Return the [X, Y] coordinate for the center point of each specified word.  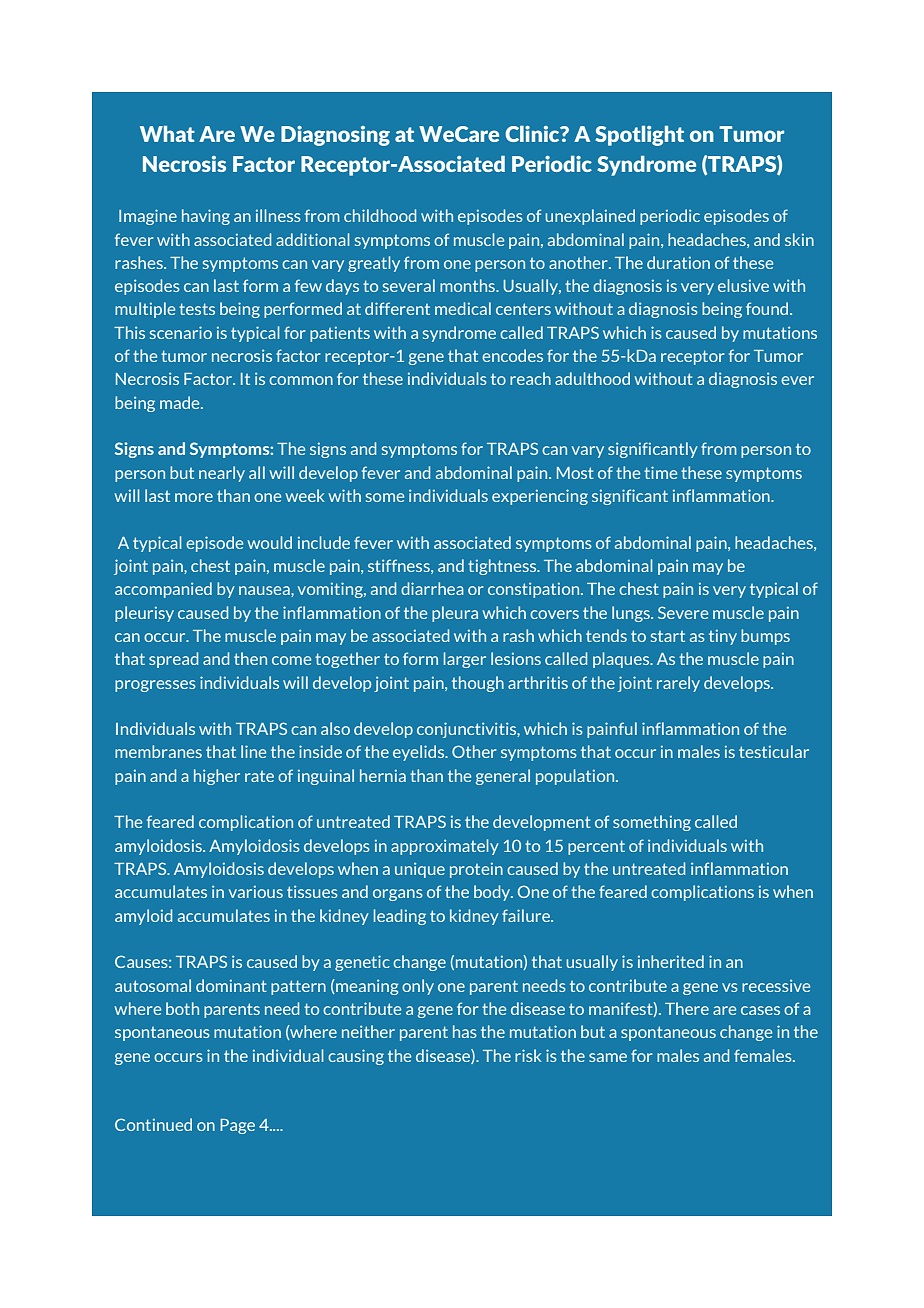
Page [237, 1126]
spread [173, 660]
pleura [455, 614]
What [167, 134]
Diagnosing [335, 136]
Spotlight [639, 136]
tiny [723, 637]
